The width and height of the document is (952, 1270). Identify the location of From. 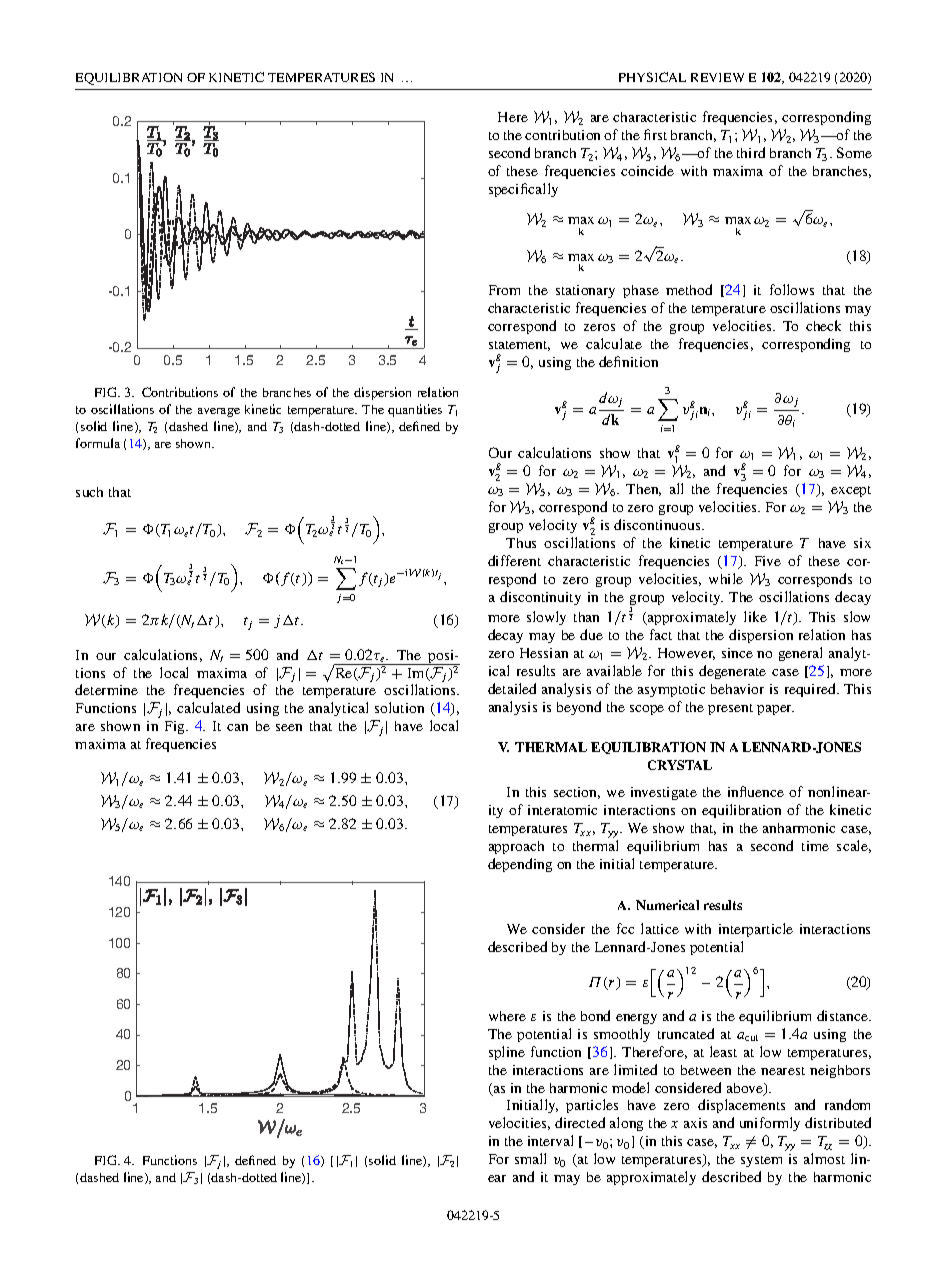
(504, 290).
